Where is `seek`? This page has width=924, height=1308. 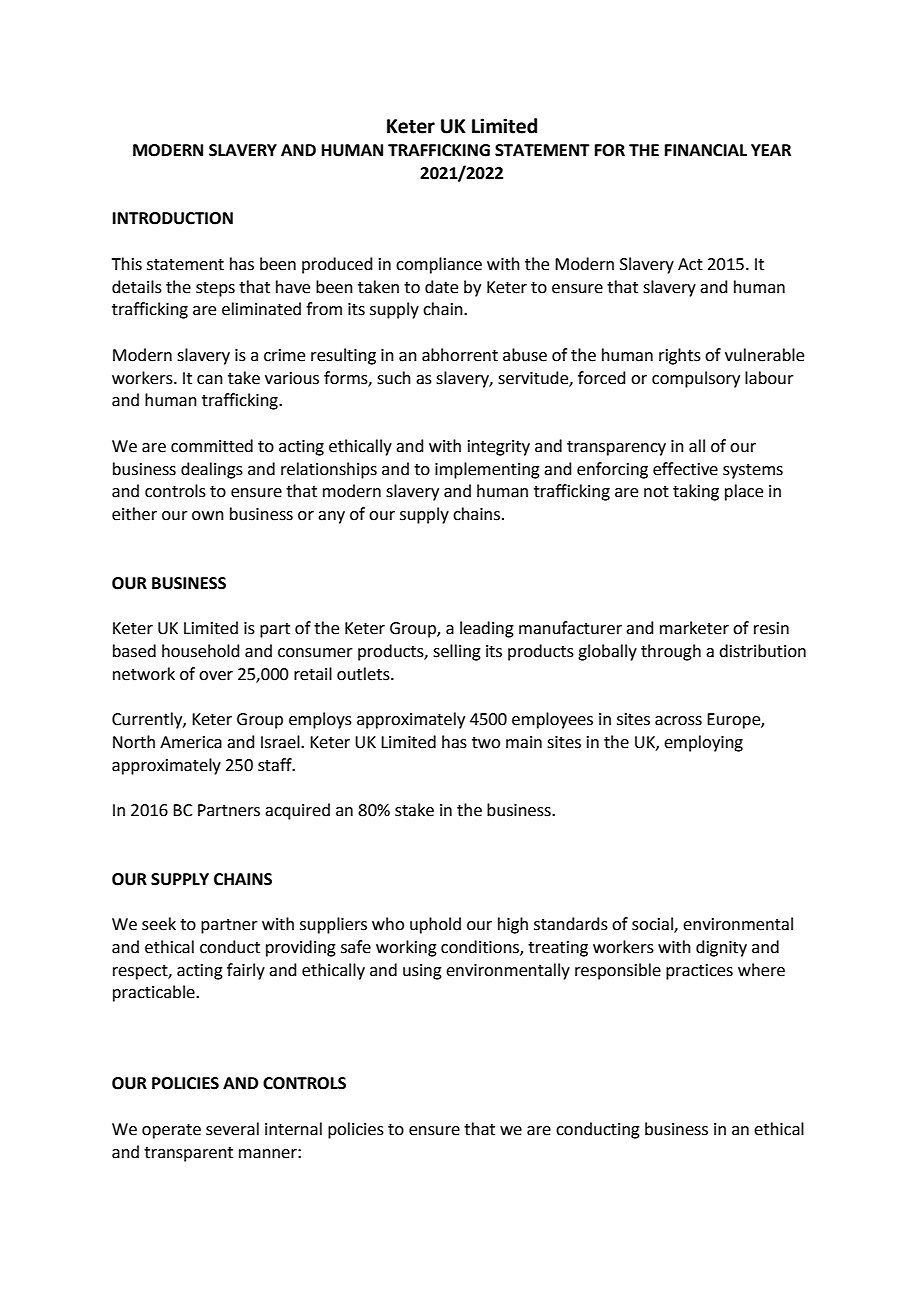 seek is located at coordinates (159, 924).
